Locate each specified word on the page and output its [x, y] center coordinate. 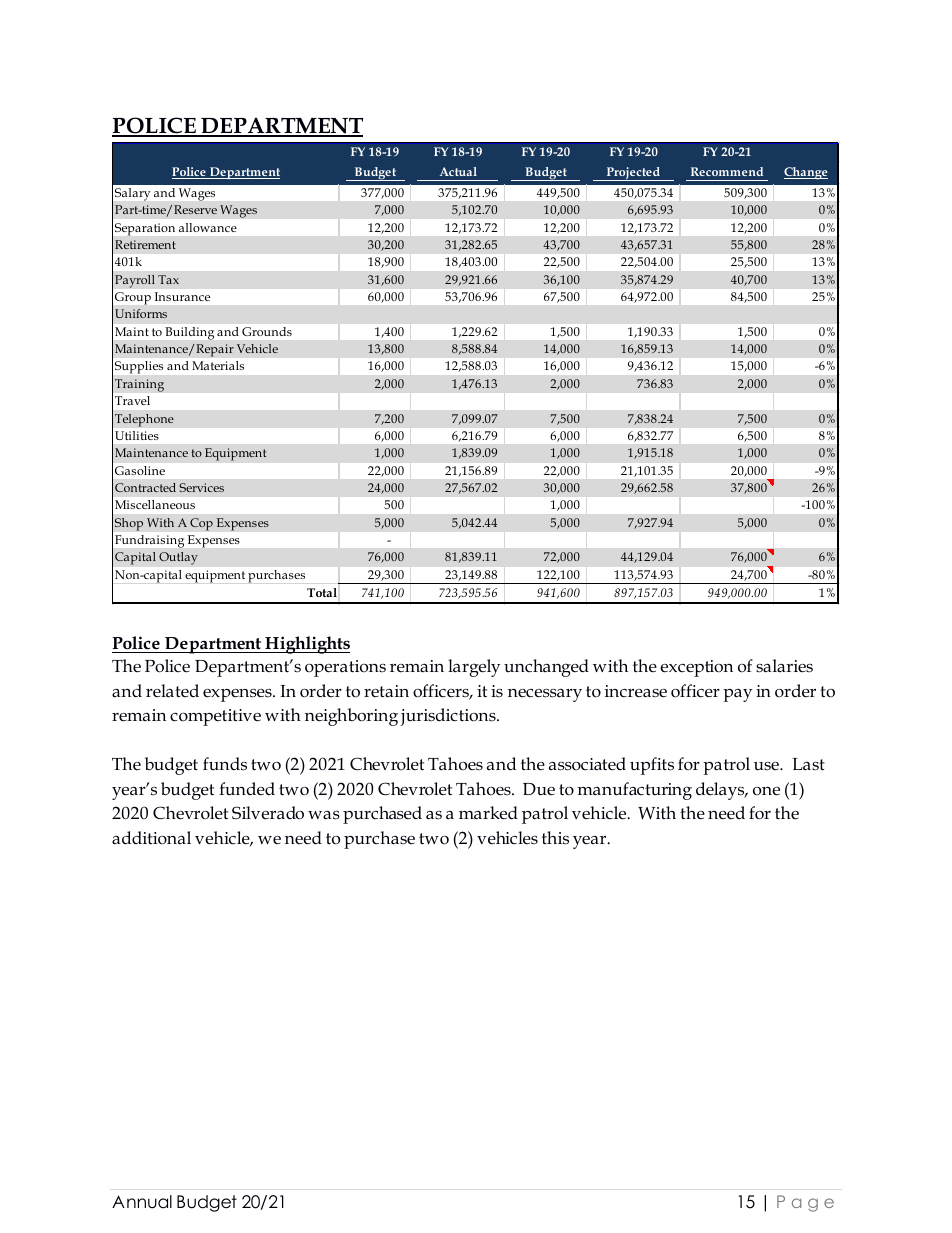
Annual [142, 1202]
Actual [458, 171]
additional [151, 838]
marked [488, 813]
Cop [201, 524]
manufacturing [634, 791]
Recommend [727, 171]
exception [696, 668]
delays [721, 791]
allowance [208, 227]
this [555, 838]
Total [322, 592]
